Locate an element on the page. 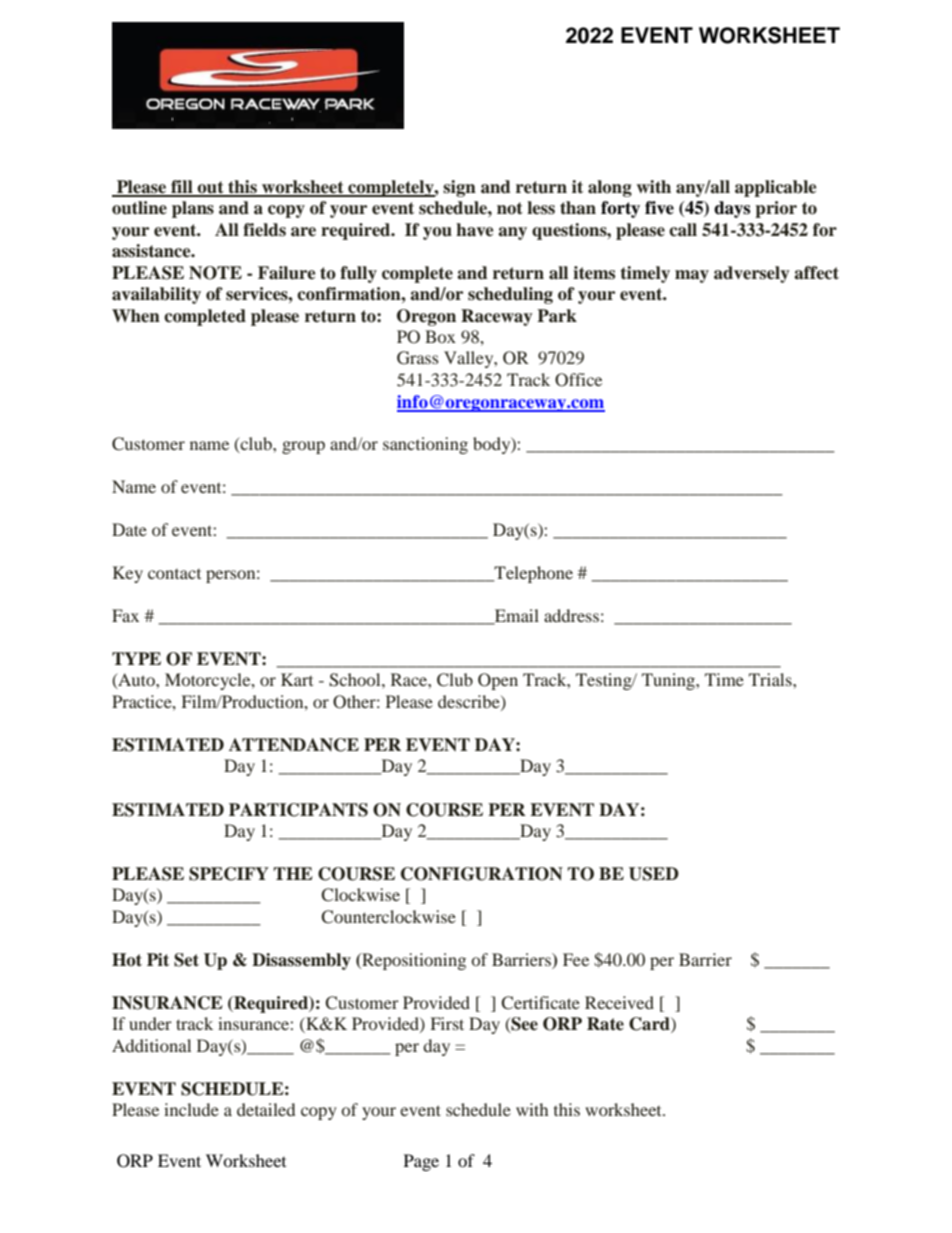  USED is located at coordinates (654, 874).
